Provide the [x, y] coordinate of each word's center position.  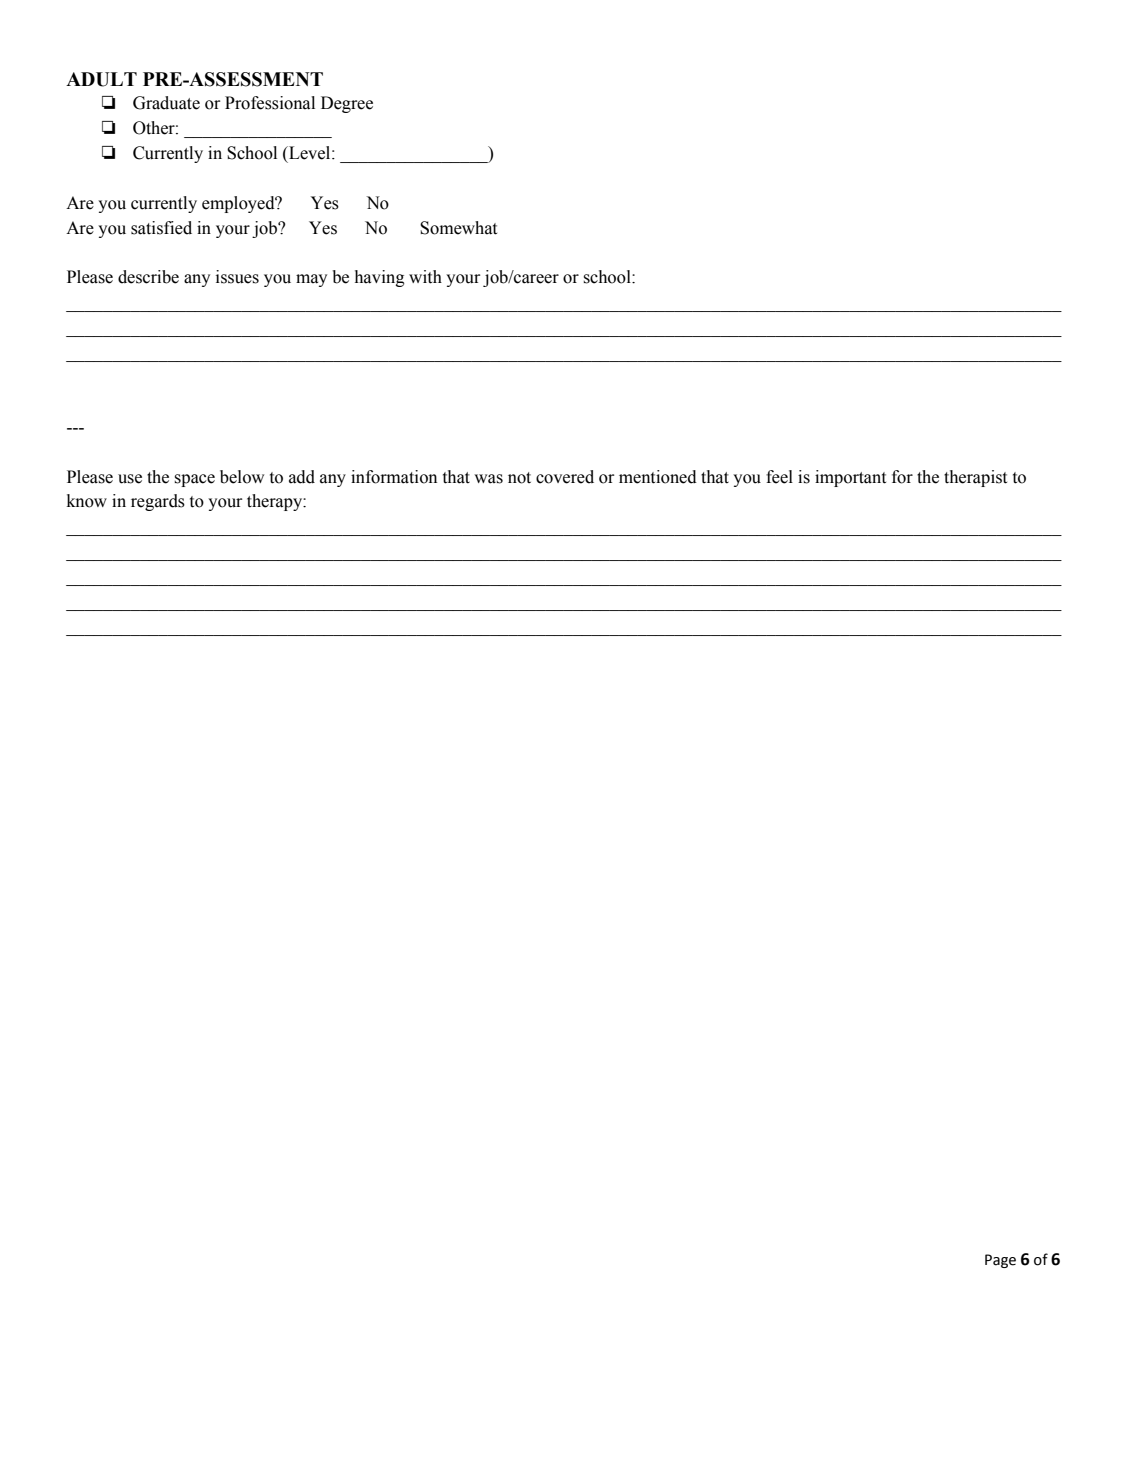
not [519, 478]
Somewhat [458, 228]
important [850, 478]
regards [158, 502]
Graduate [166, 103]
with [425, 277]
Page [1000, 1261]
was [488, 479]
